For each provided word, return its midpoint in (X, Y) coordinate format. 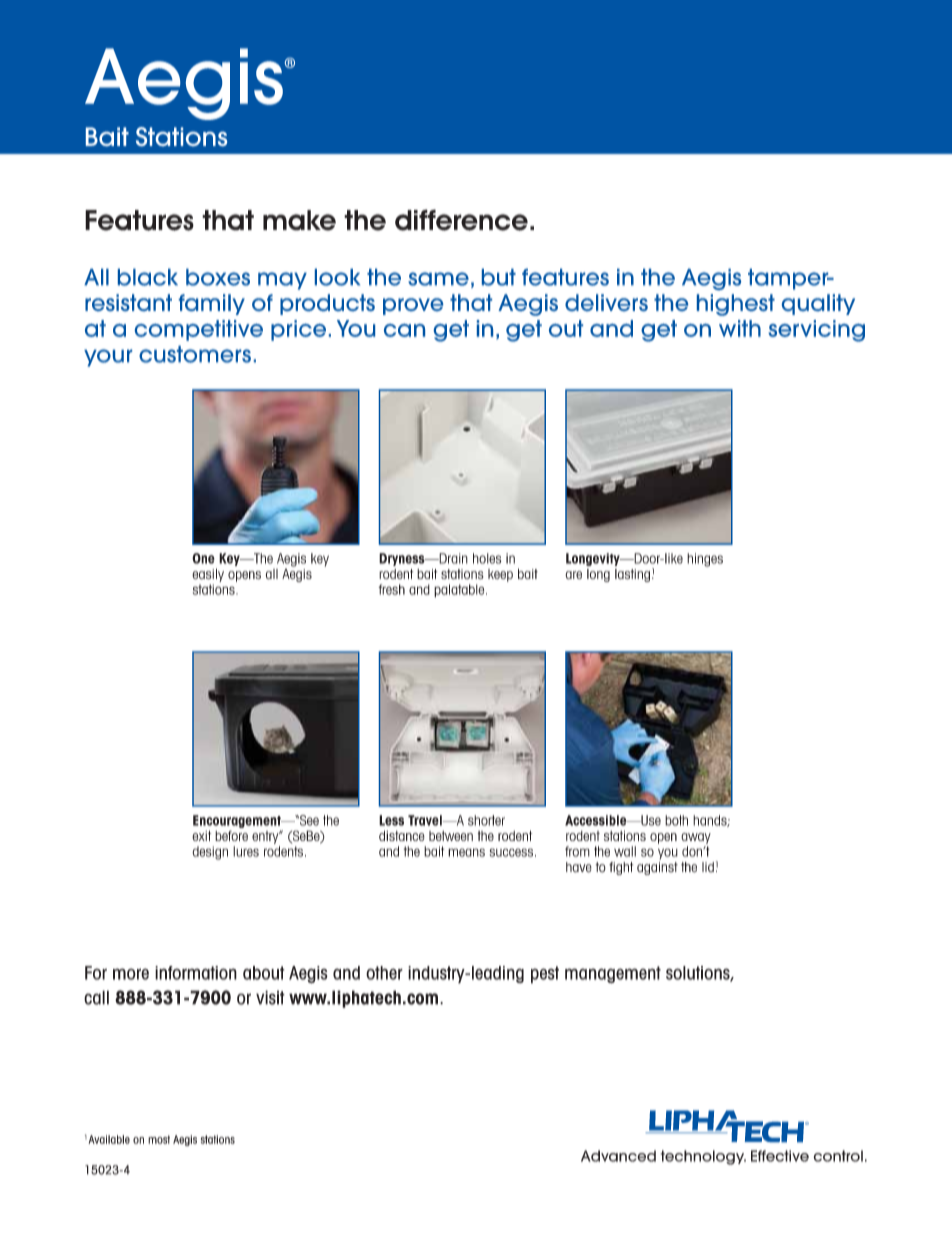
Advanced (618, 1156)
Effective (780, 1156)
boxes (218, 277)
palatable (460, 591)
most (159, 1139)
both (676, 820)
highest (736, 305)
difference (461, 220)
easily (208, 575)
